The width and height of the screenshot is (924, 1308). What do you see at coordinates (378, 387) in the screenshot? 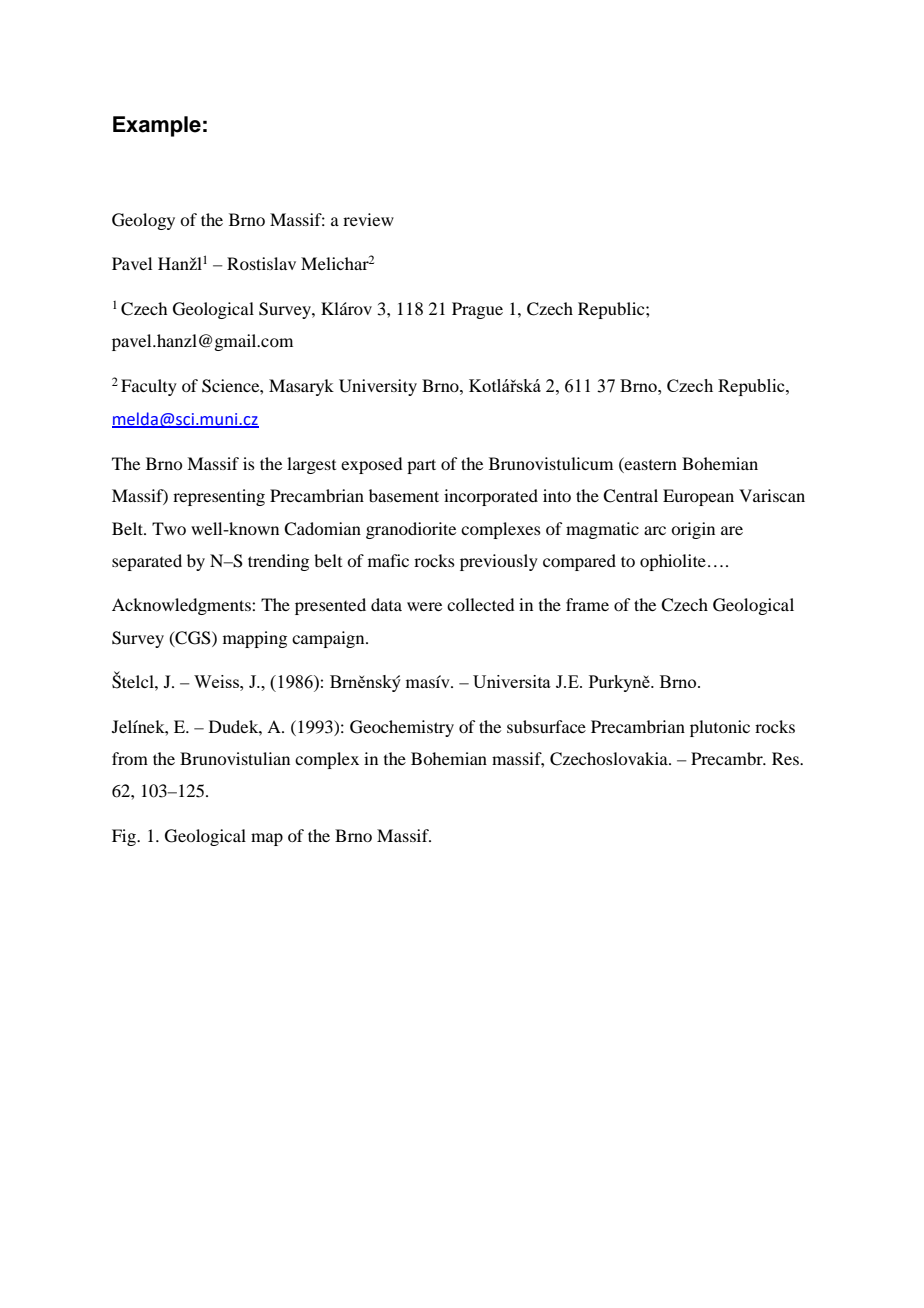
I see `University` at bounding box center [378, 387].
